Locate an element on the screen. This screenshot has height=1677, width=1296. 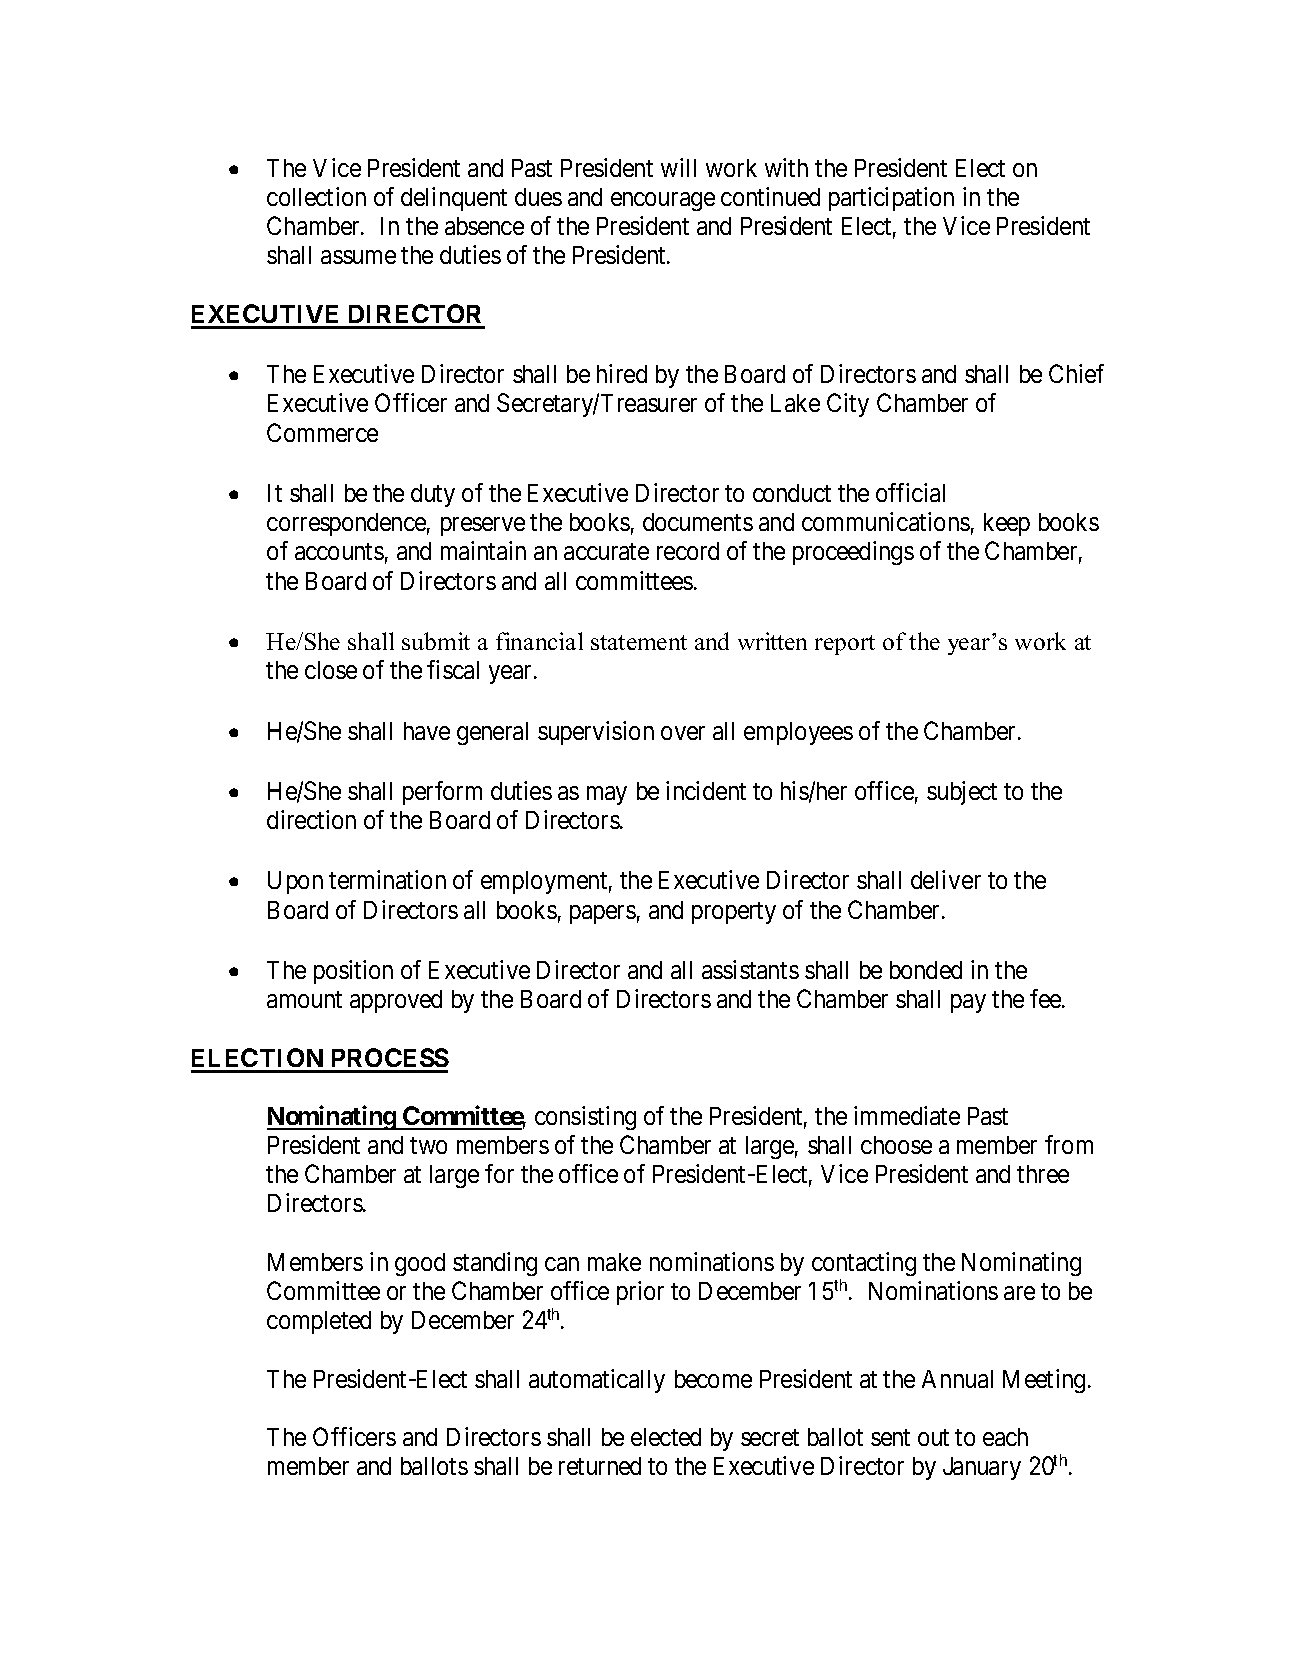
submit is located at coordinates (436, 641).
